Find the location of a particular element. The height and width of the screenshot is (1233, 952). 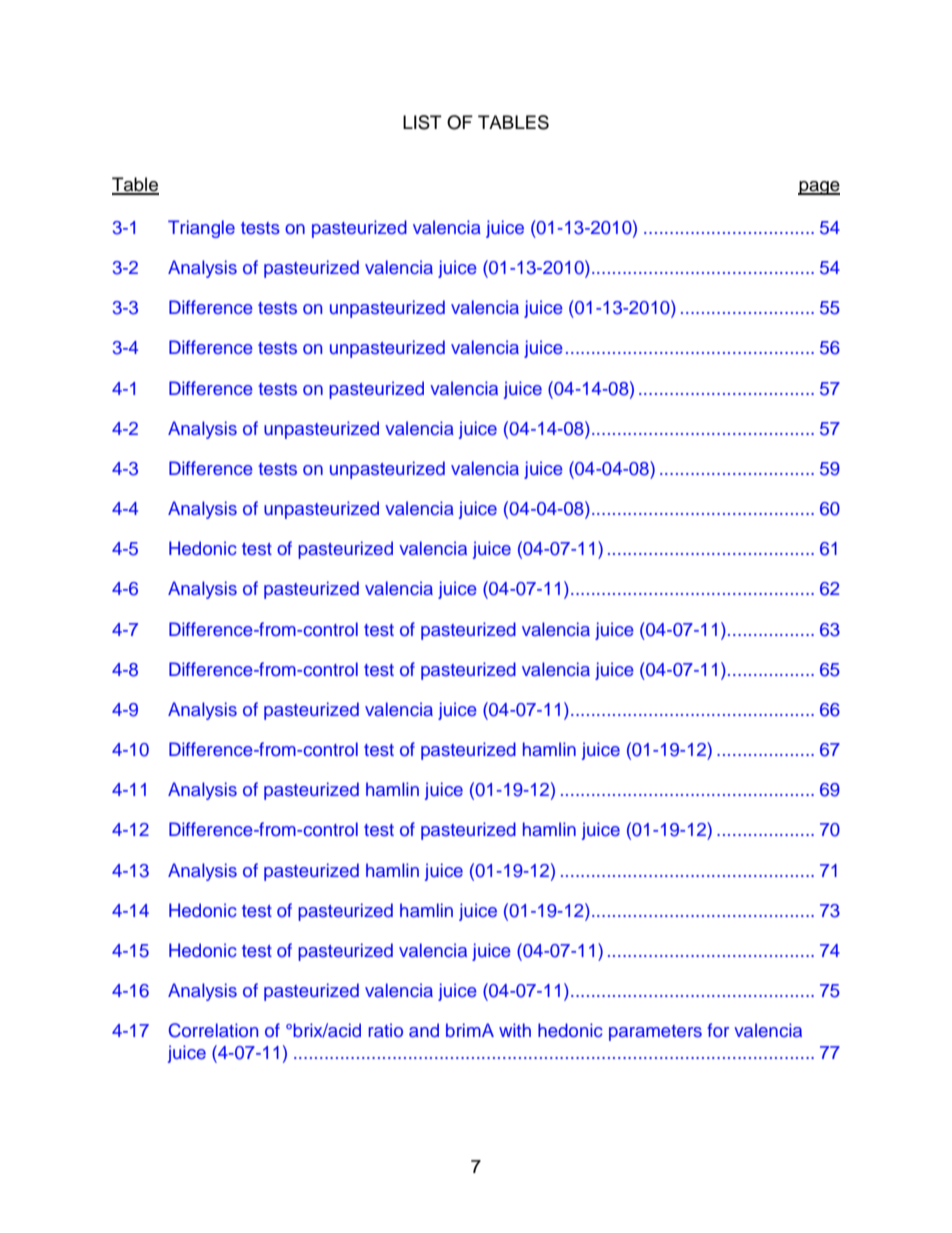

page is located at coordinates (819, 188).
